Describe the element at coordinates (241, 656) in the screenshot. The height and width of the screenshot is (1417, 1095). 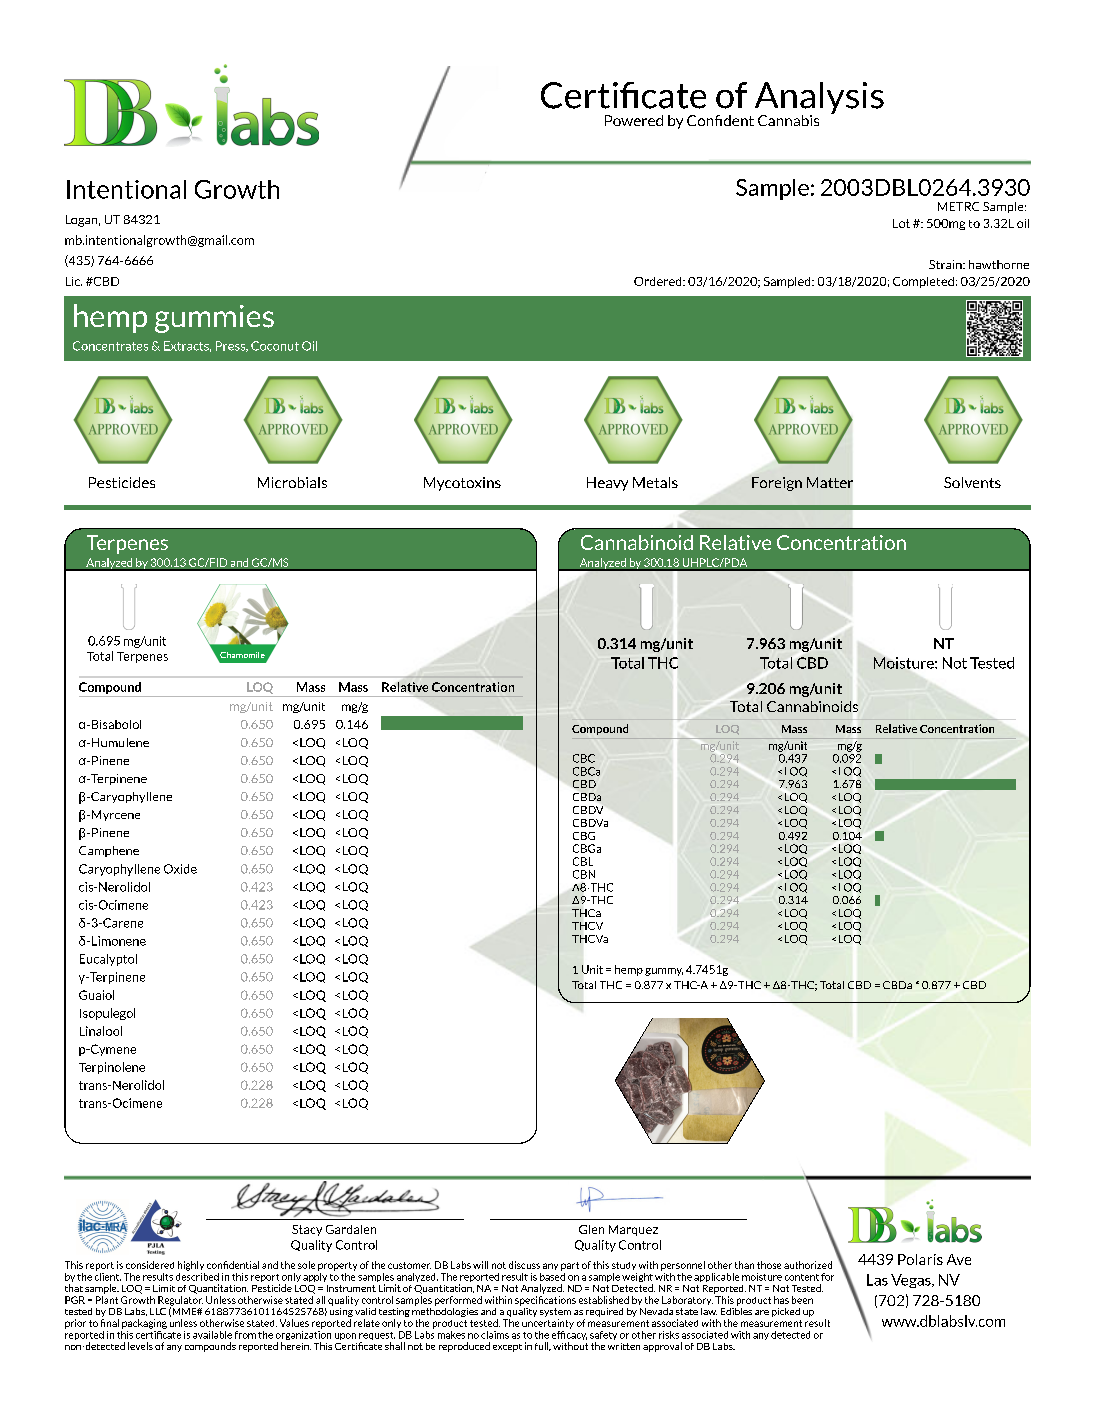
I see `Chamomile` at that location.
